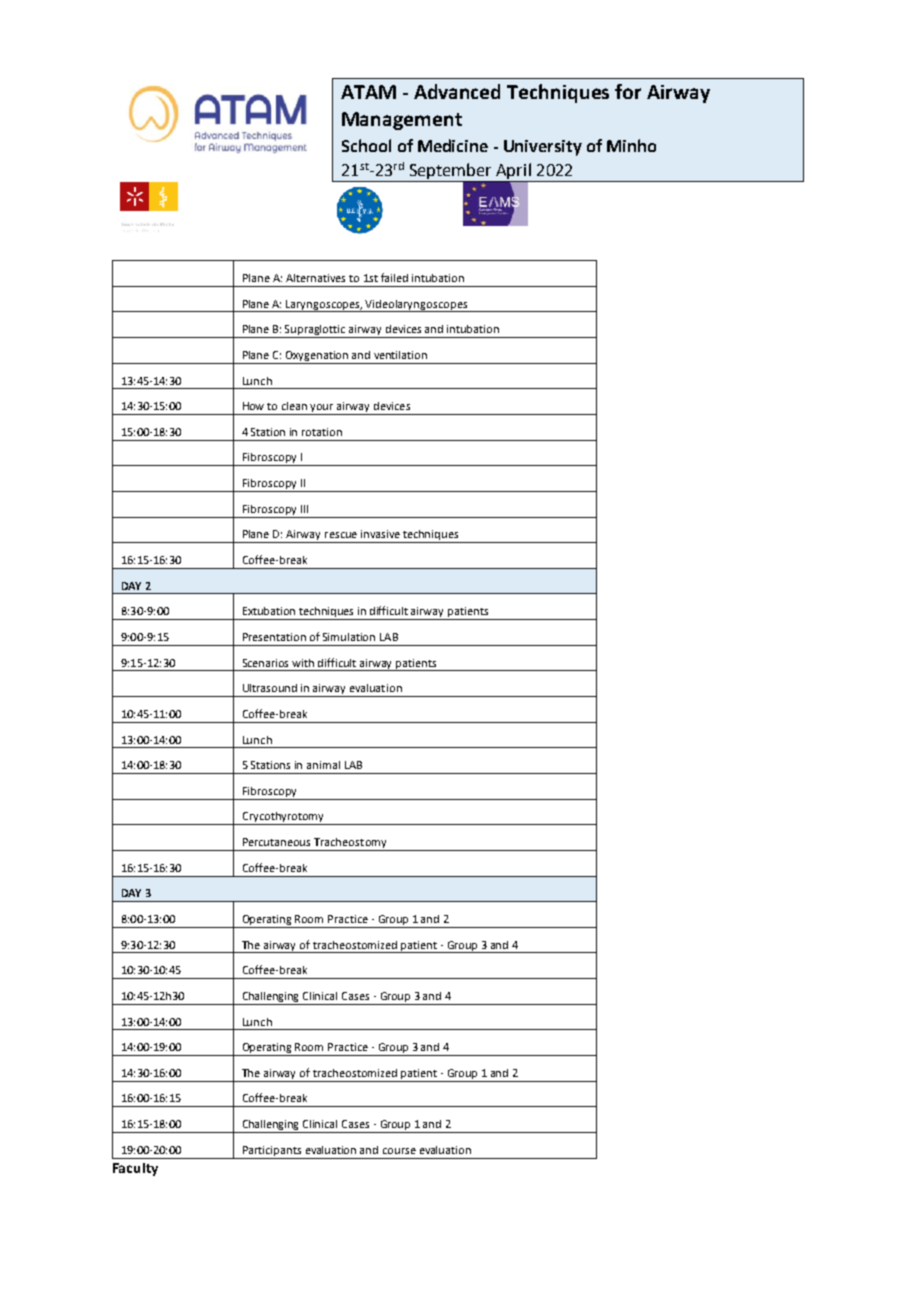 The image size is (924, 1308). What do you see at coordinates (135, 1169) in the document?
I see `Faculty` at bounding box center [135, 1169].
